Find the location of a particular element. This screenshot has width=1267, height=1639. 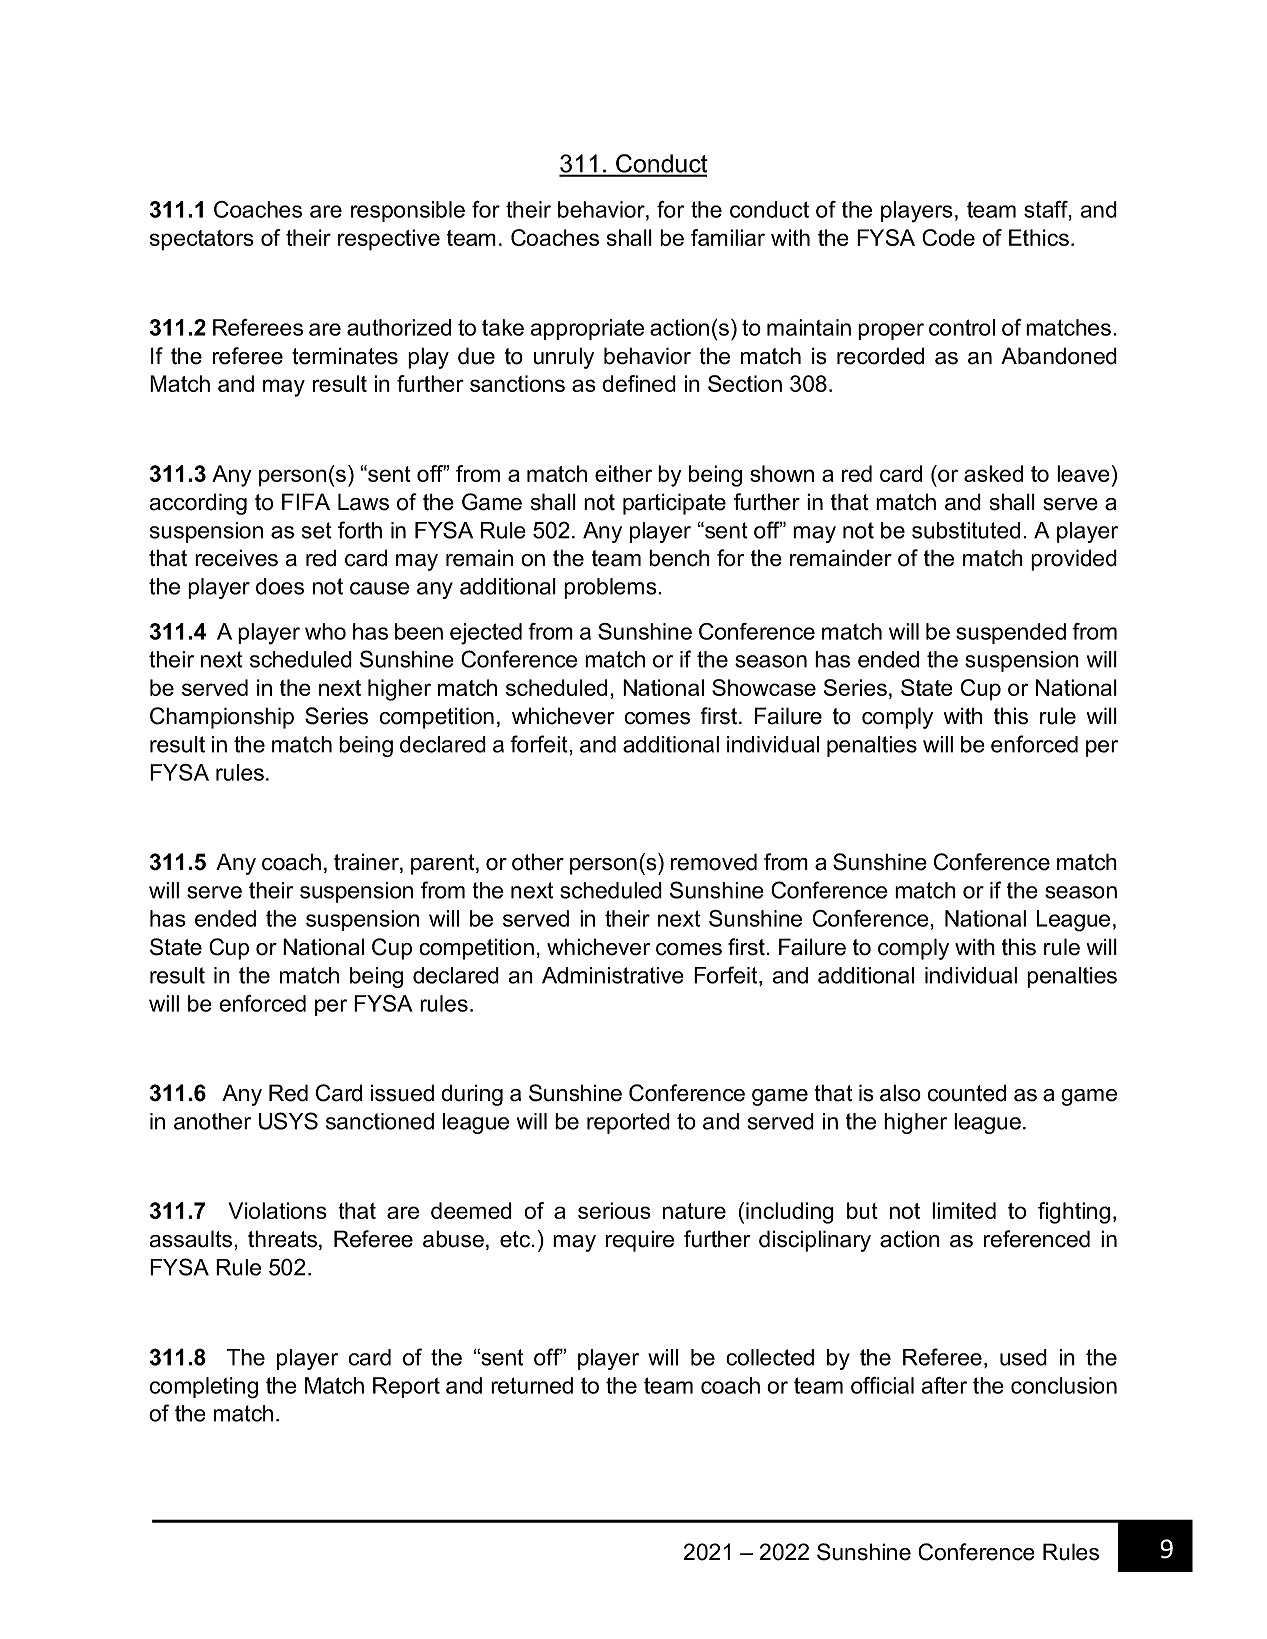

Code is located at coordinates (948, 237).
